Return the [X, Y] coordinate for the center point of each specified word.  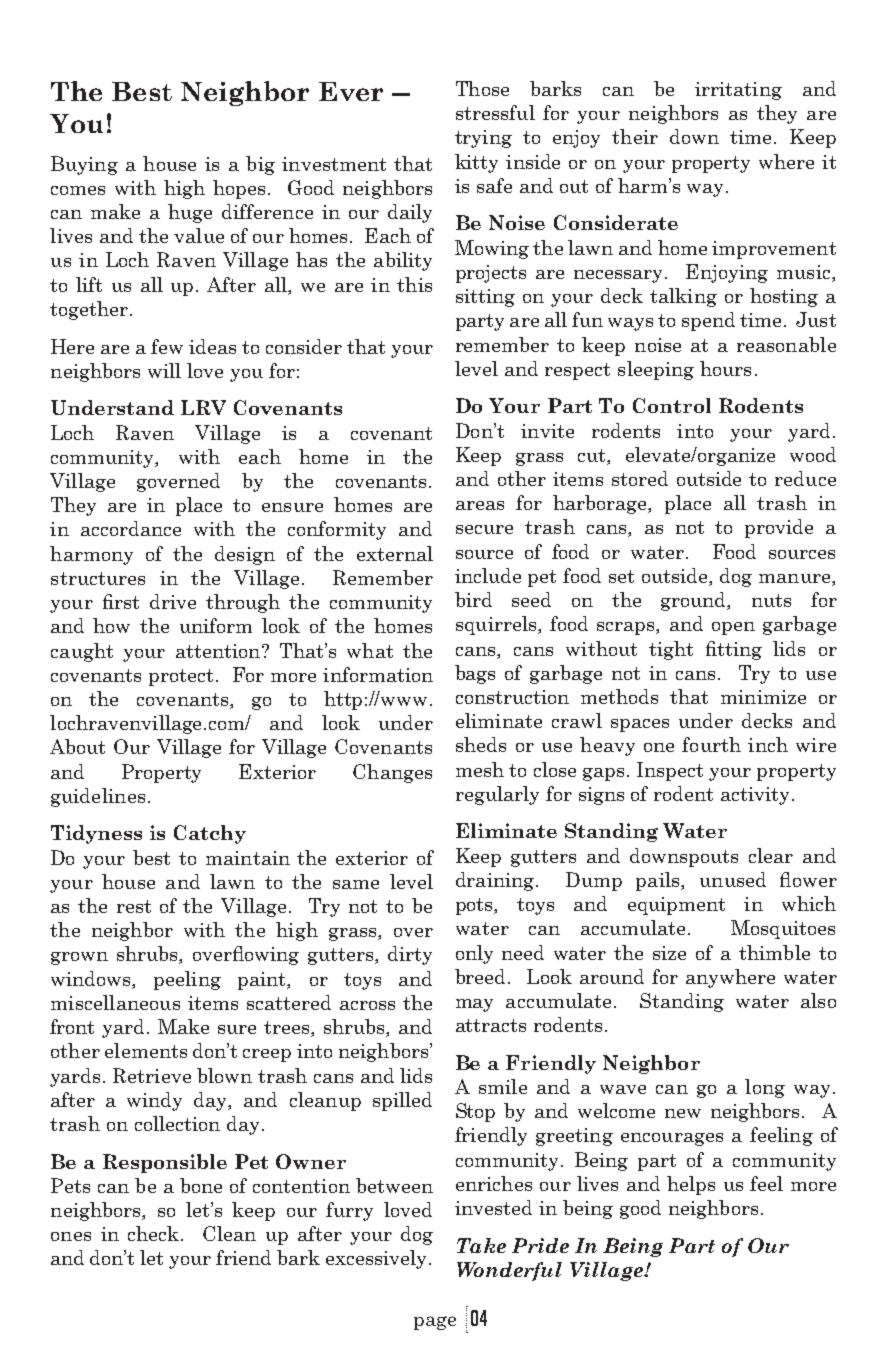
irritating [738, 91]
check [155, 1233]
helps [691, 1185]
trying [483, 139]
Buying [84, 165]
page [435, 1323]
